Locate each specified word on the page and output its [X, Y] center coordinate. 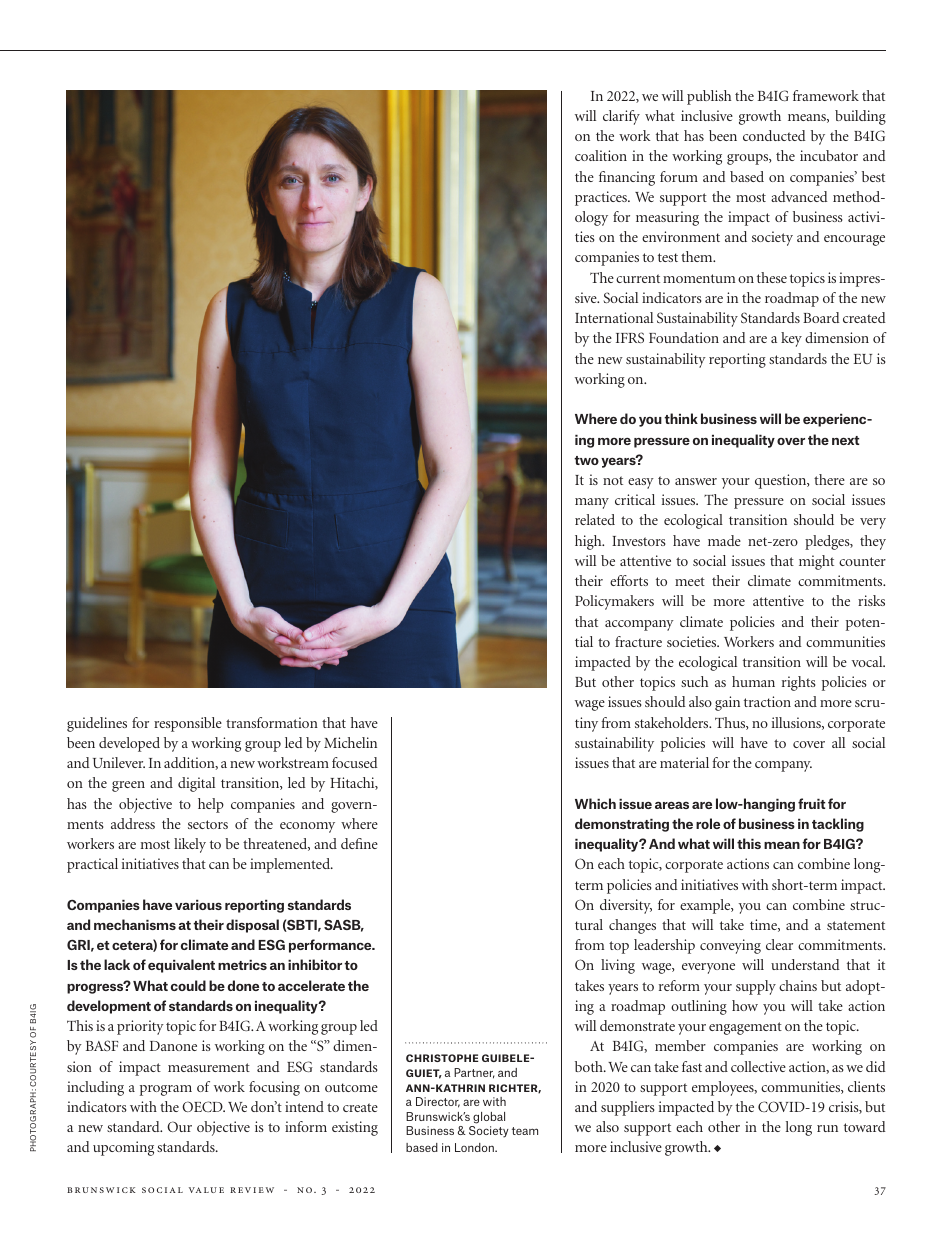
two [586, 460]
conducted [774, 135]
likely [190, 845]
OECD [203, 1106]
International [614, 317]
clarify [621, 117]
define [359, 843]
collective [758, 1066]
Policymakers [614, 602]
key [791, 339]
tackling [838, 825]
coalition [601, 155]
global [489, 1118]
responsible [188, 724]
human [753, 681]
